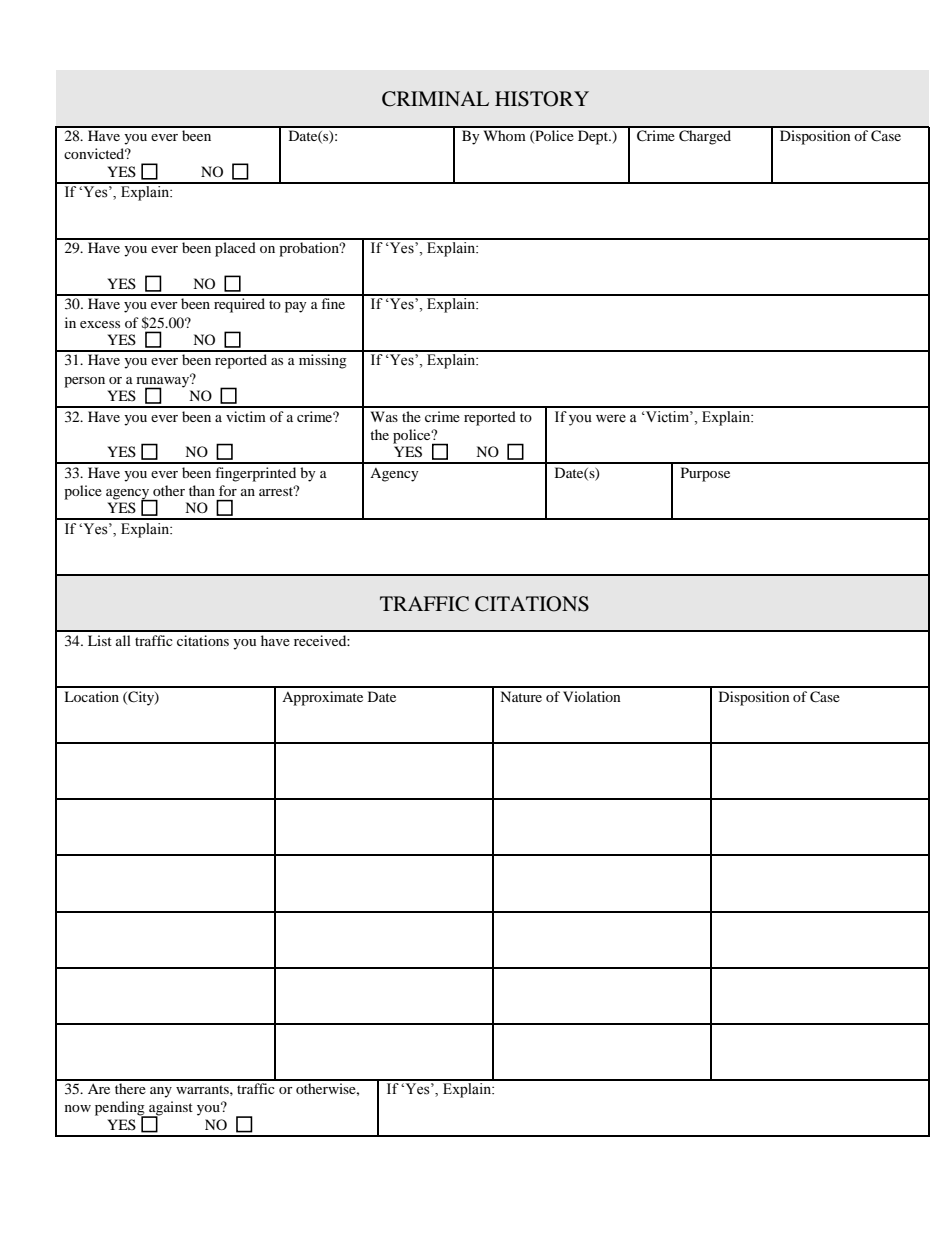 The image size is (952, 1233). What do you see at coordinates (100, 324) in the page?
I see `excess` at bounding box center [100, 324].
